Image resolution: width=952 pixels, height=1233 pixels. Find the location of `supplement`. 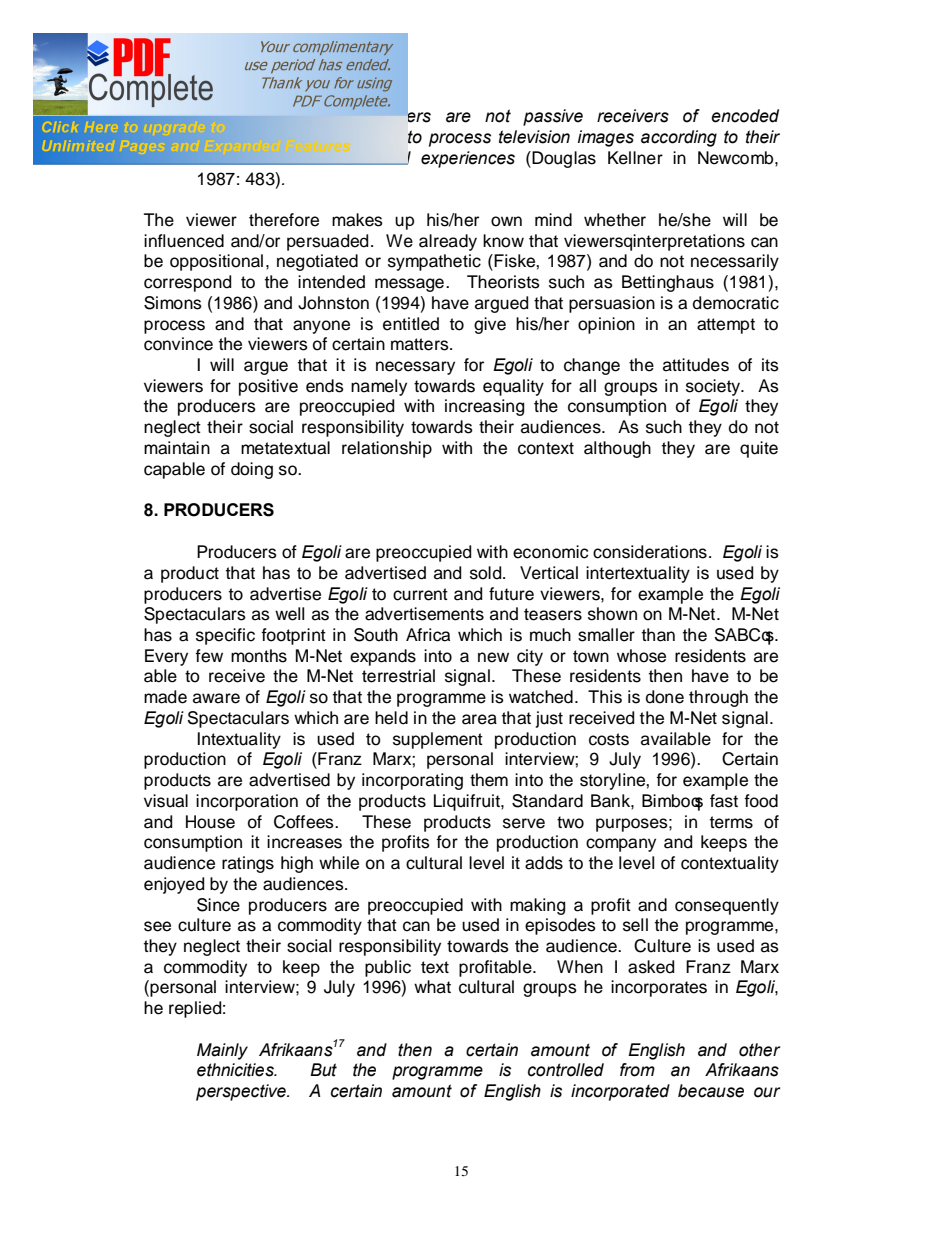

supplement is located at coordinates (438, 740).
